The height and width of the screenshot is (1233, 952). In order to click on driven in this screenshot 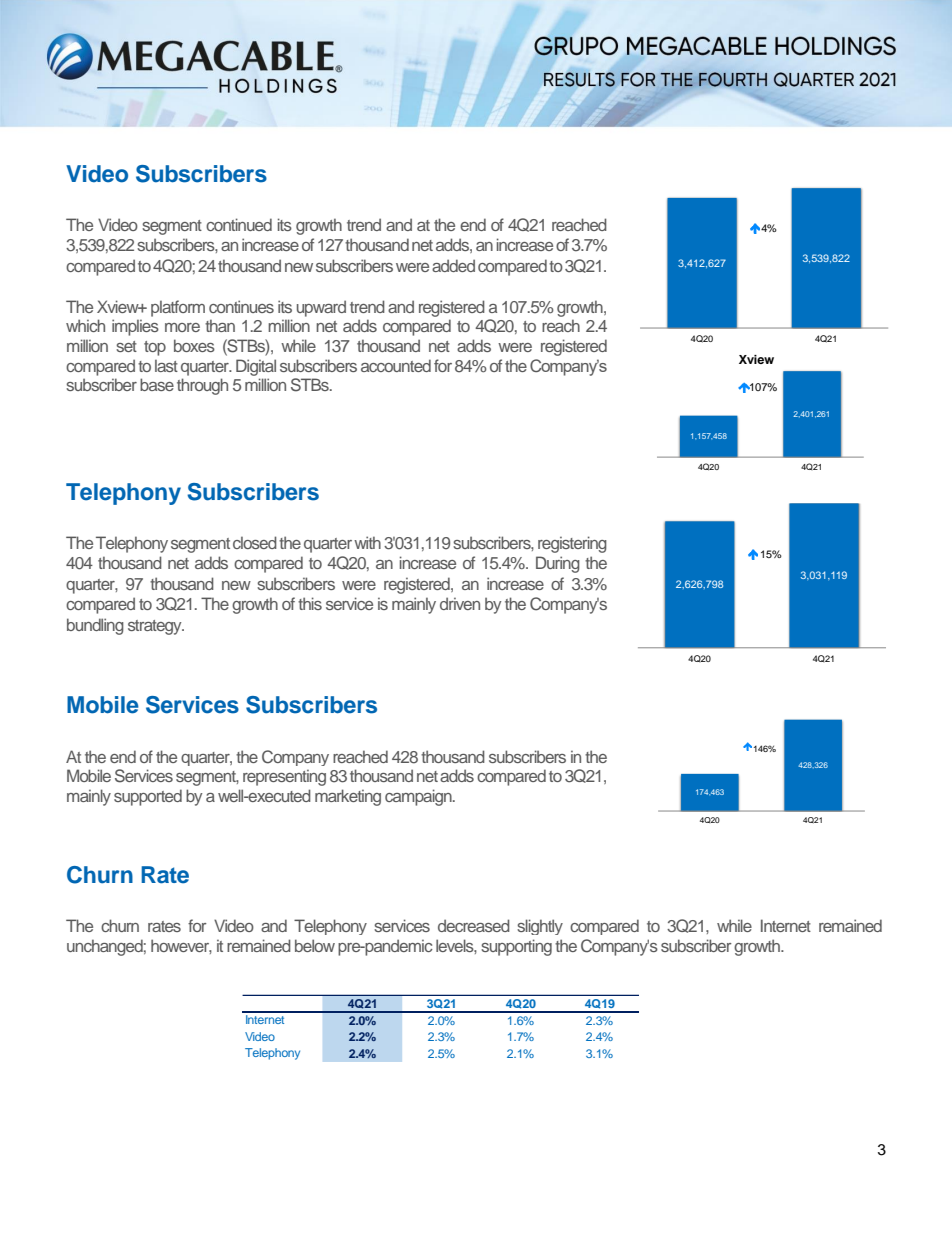, I will do `click(460, 603)`.
